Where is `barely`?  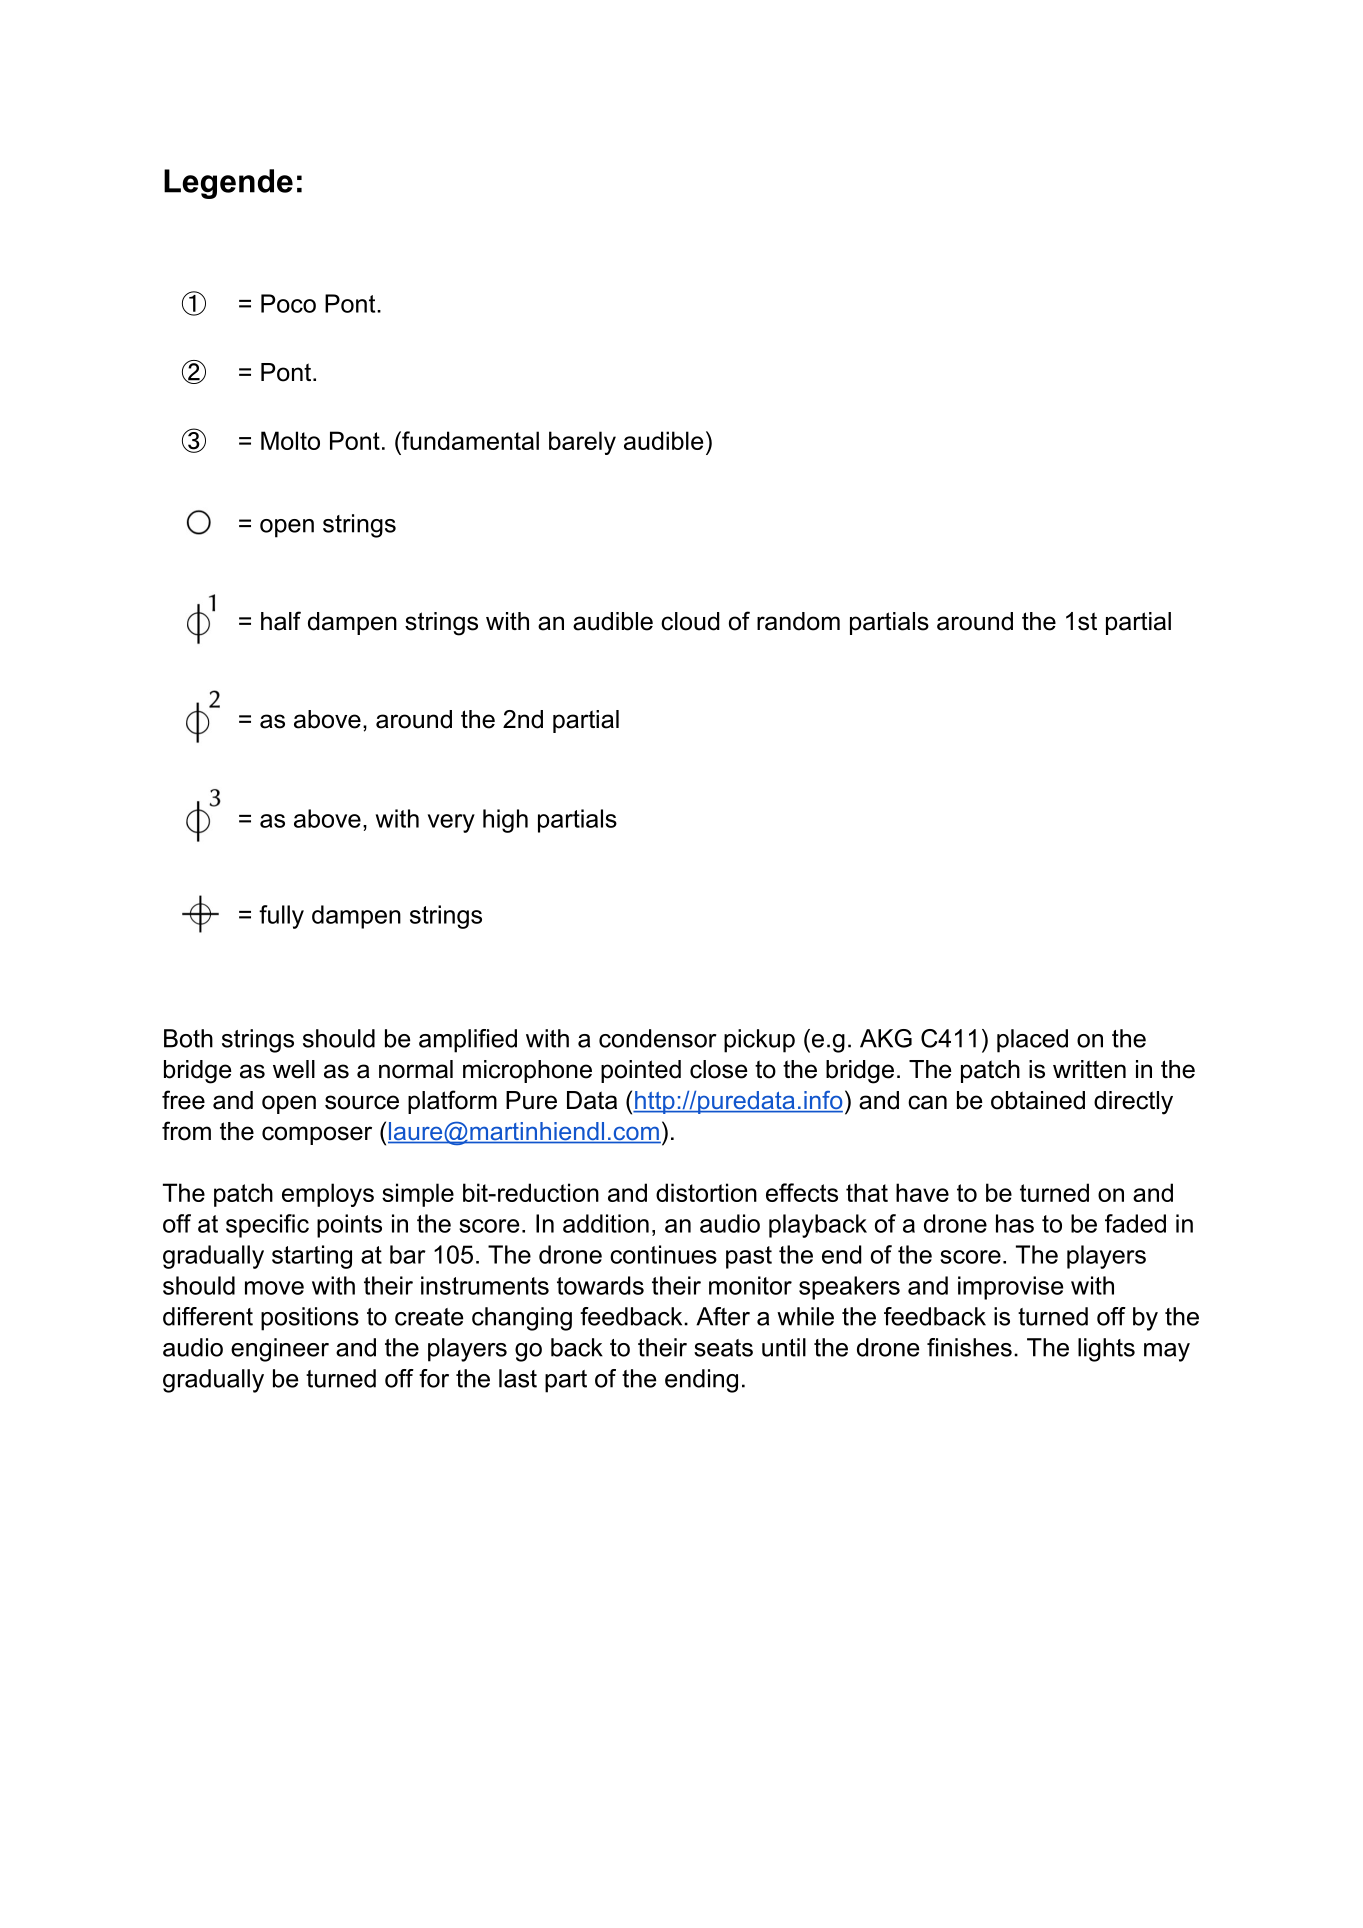
barely is located at coordinates (582, 443).
